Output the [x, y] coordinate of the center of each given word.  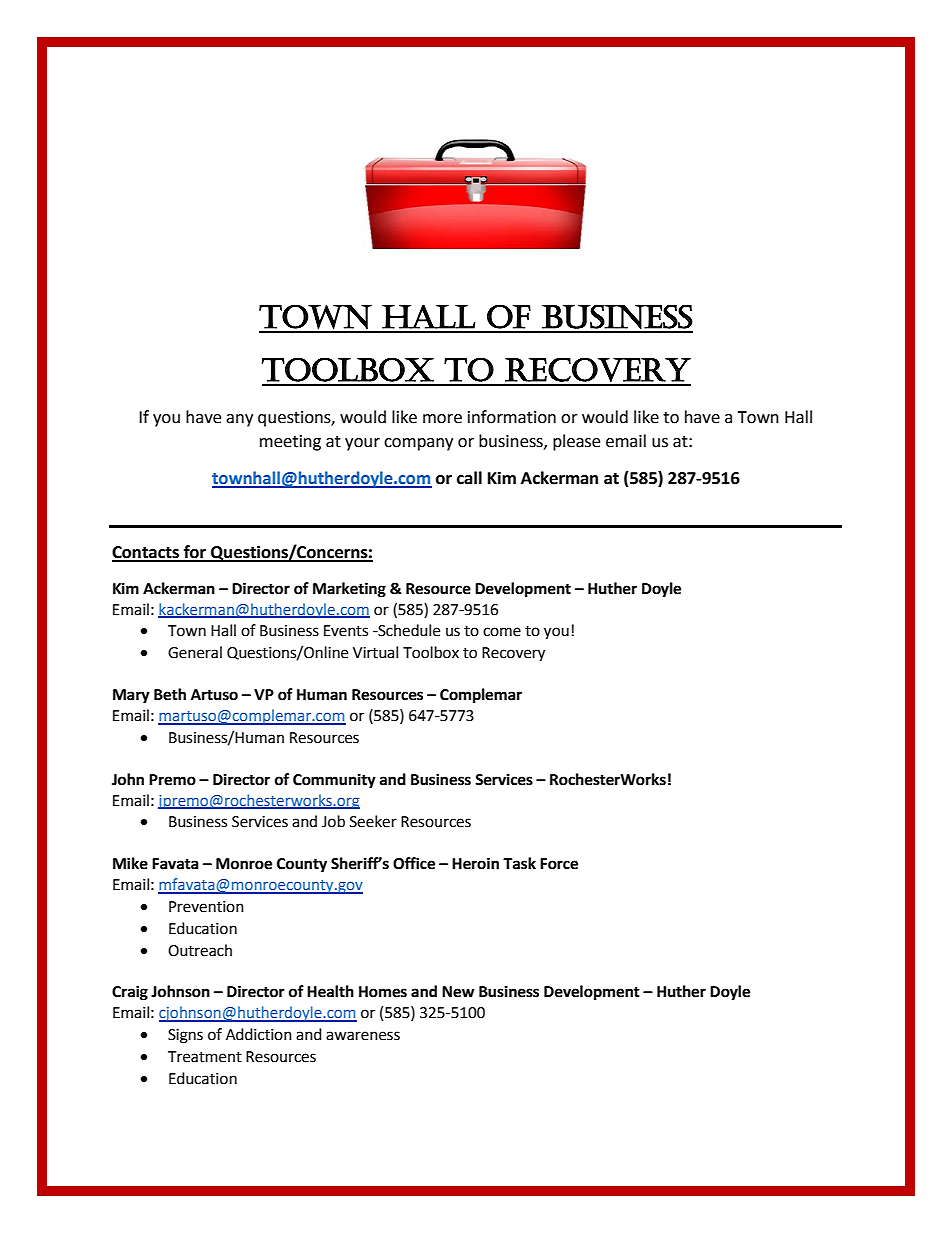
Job [333, 821]
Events [346, 631]
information [512, 417]
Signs [185, 1036]
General [195, 652]
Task [519, 863]
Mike [130, 863]
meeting [290, 443]
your [362, 444]
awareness [363, 1036]
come [502, 632]
